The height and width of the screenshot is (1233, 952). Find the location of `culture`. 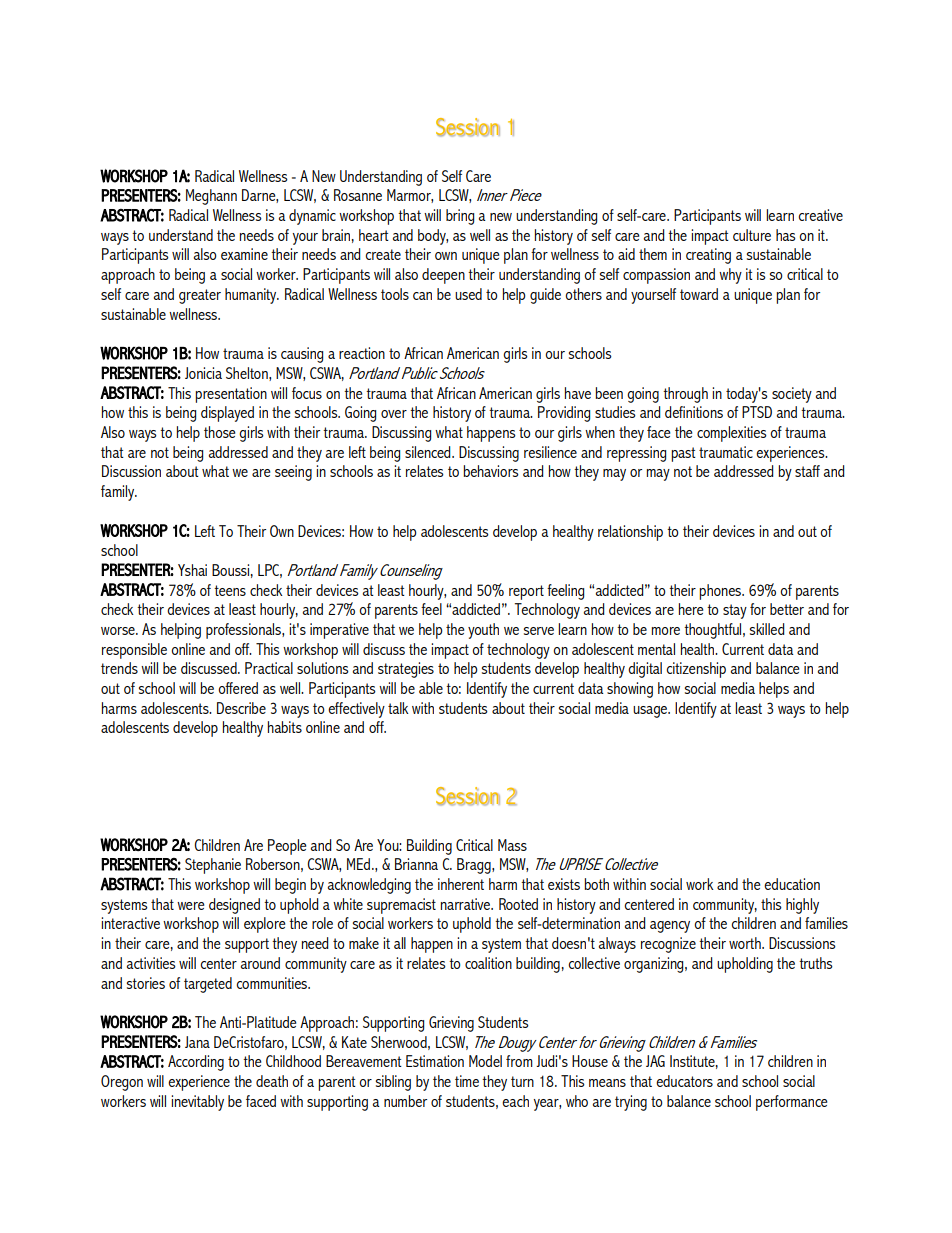

culture is located at coordinates (752, 235).
